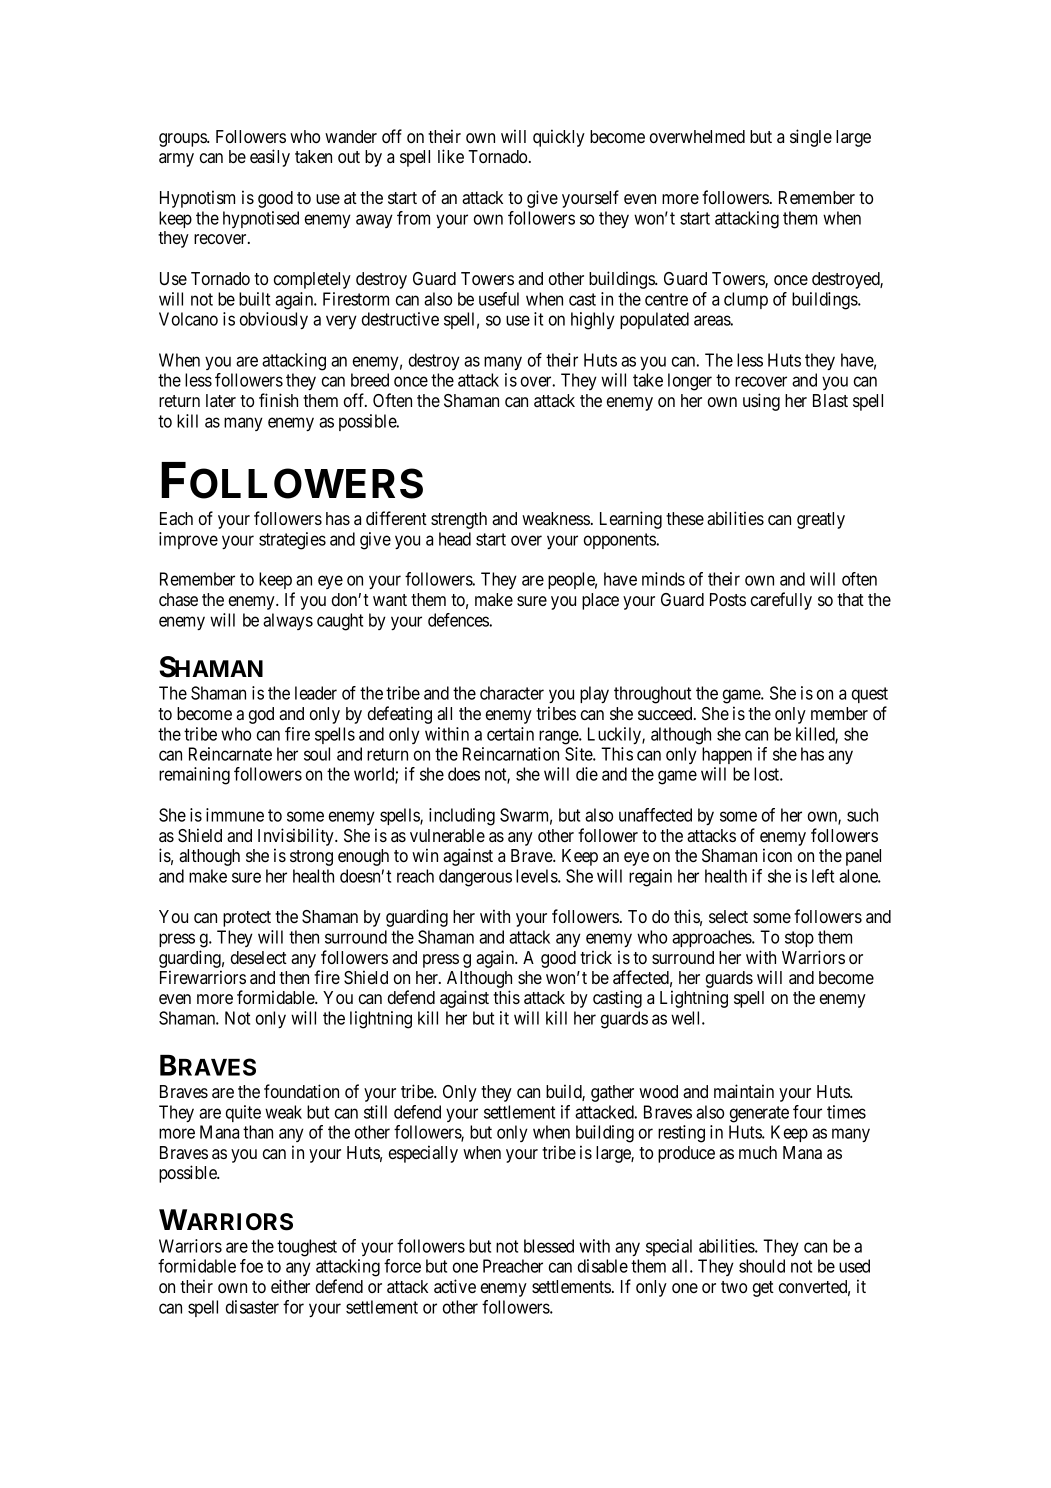  Describe the element at coordinates (270, 158) in the screenshot. I see `easily` at that location.
